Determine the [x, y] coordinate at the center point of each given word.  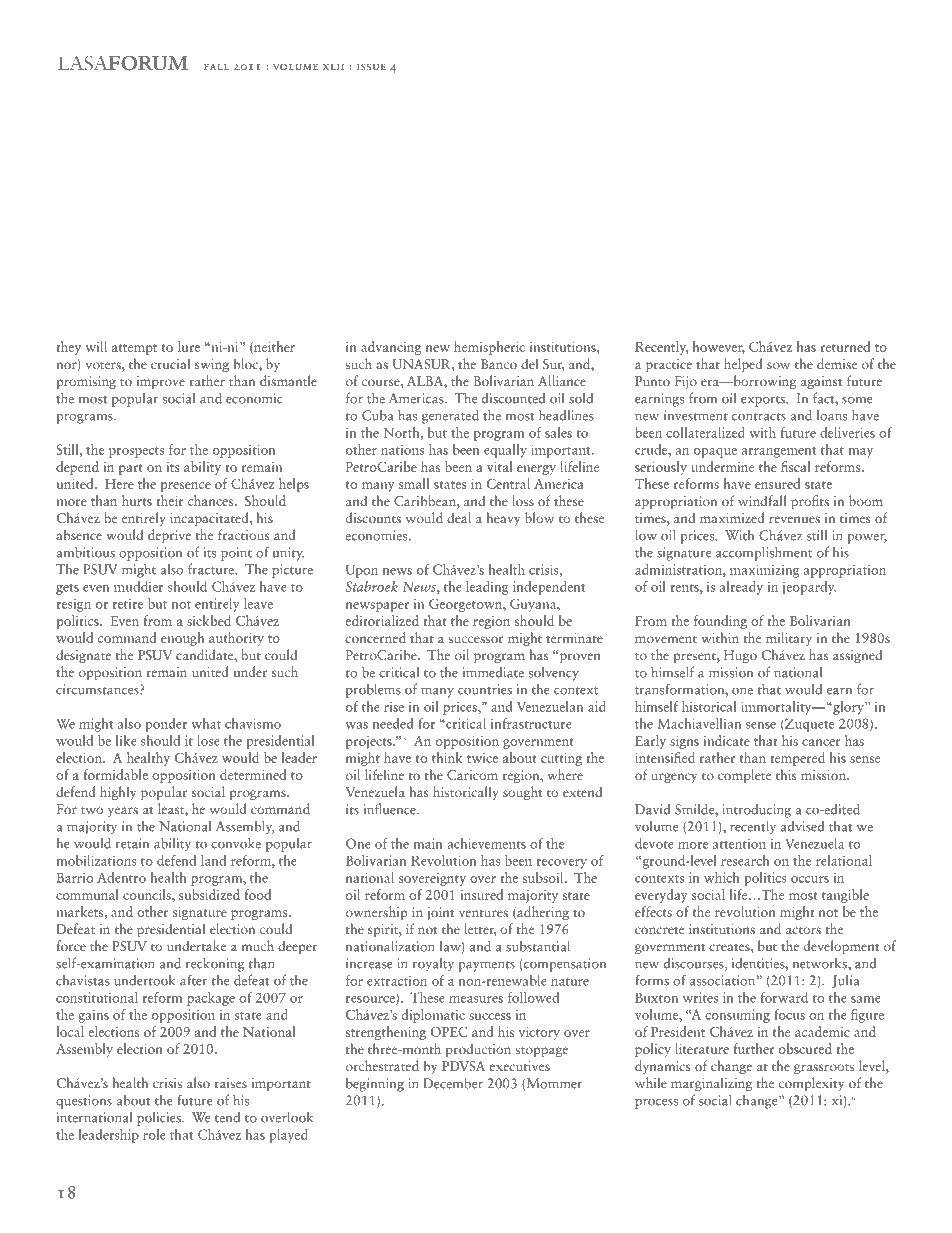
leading [487, 588]
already [741, 588]
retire [127, 603]
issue [371, 67]
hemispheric [489, 348]
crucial [170, 363]
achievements [486, 843]
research [745, 860]
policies [160, 1118]
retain [132, 843]
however [718, 347]
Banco [499, 364]
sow [778, 365]
